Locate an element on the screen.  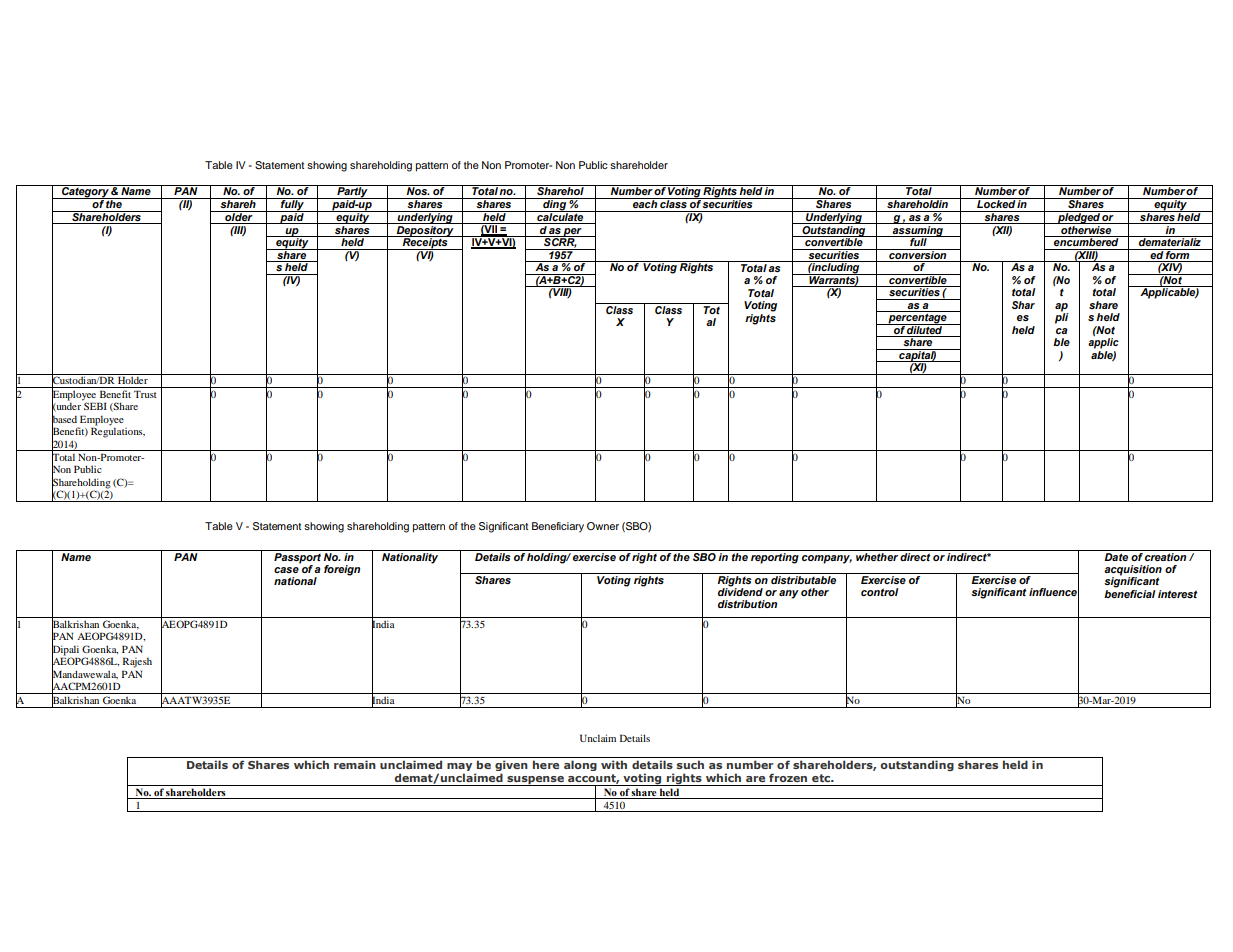
Date is located at coordinates (1116, 557).
